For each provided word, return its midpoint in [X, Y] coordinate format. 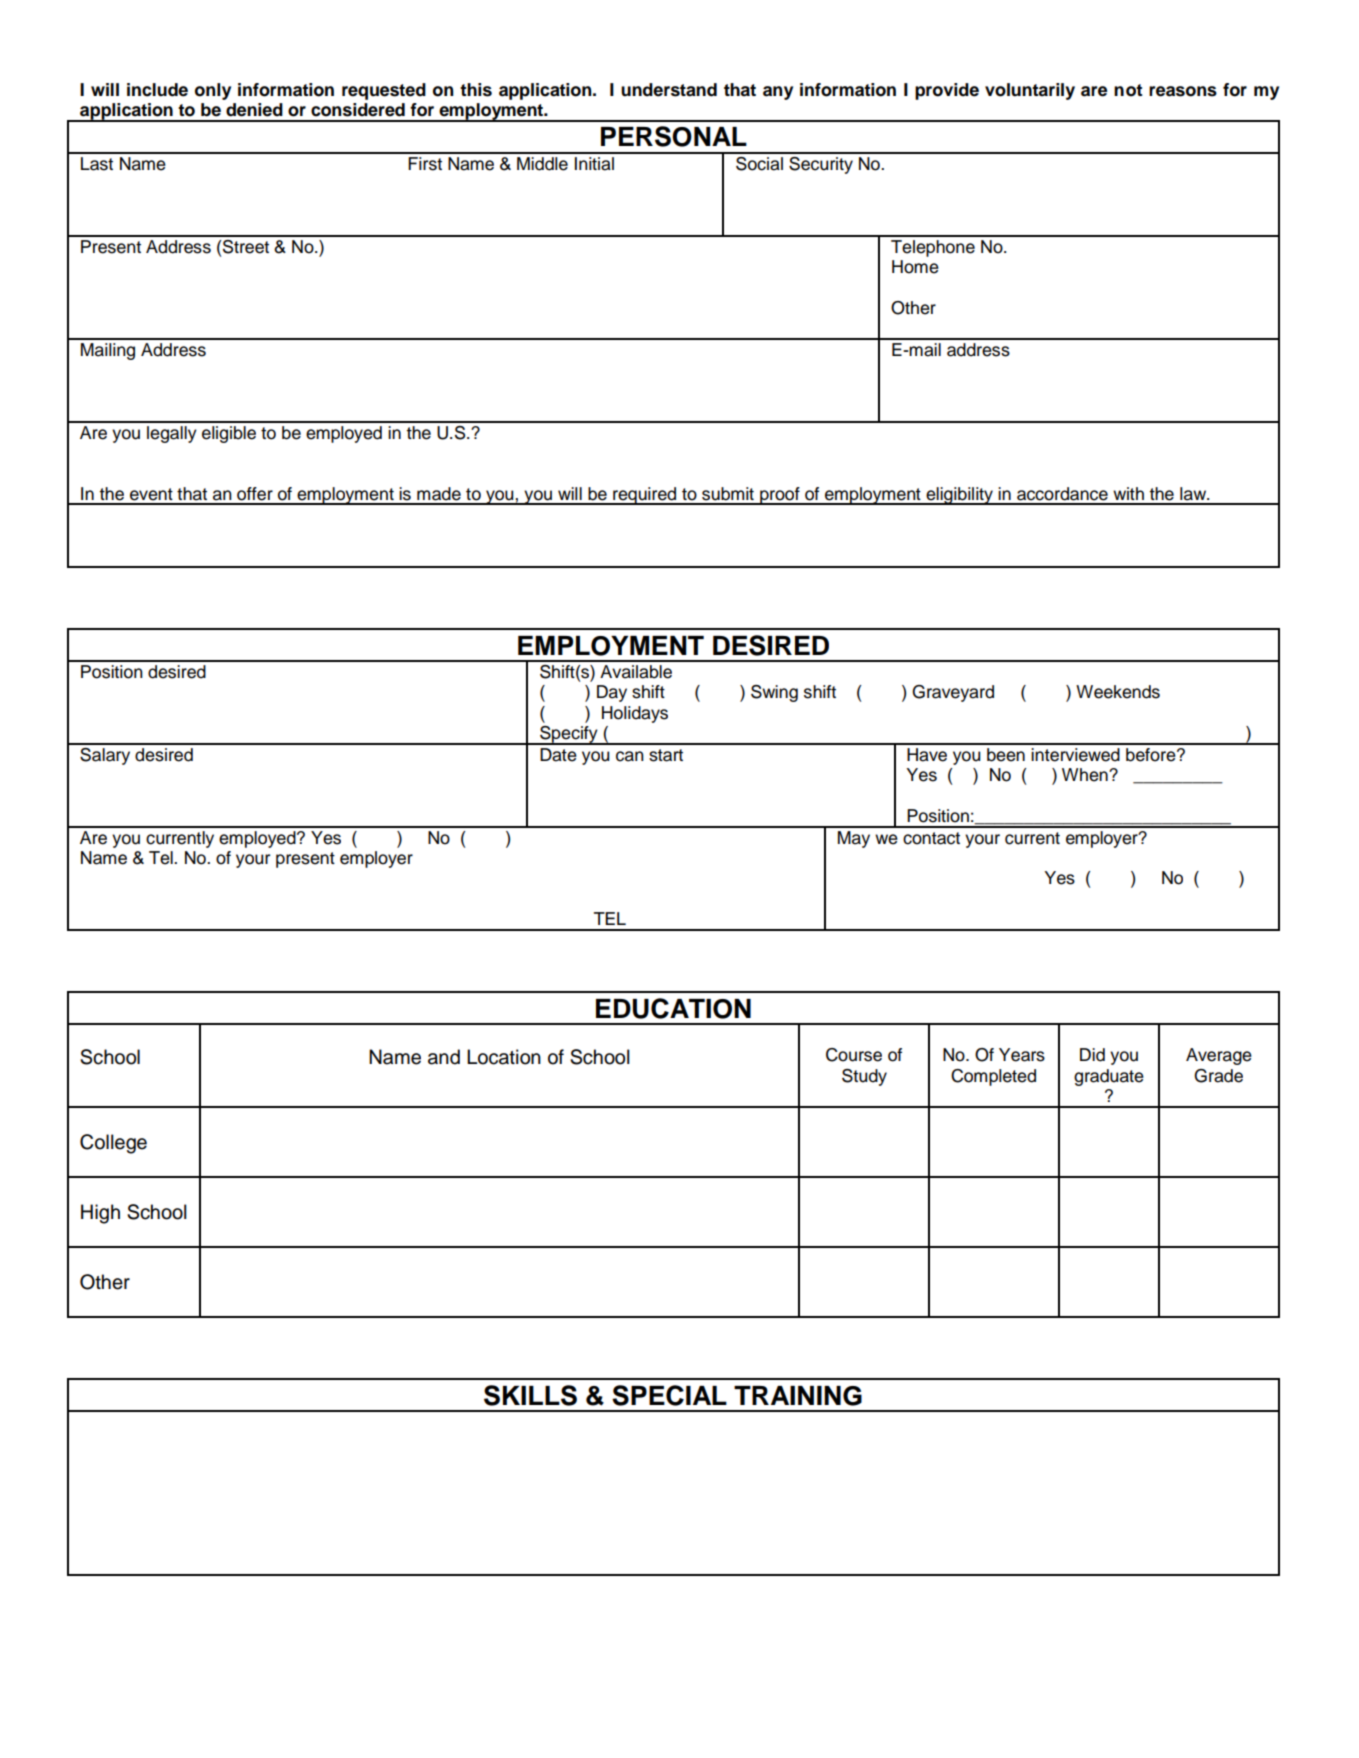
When [1086, 775]
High [100, 1214]
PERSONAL [674, 136]
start [666, 755]
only [213, 91]
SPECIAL [669, 1395]
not [1128, 90]
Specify [569, 735]
